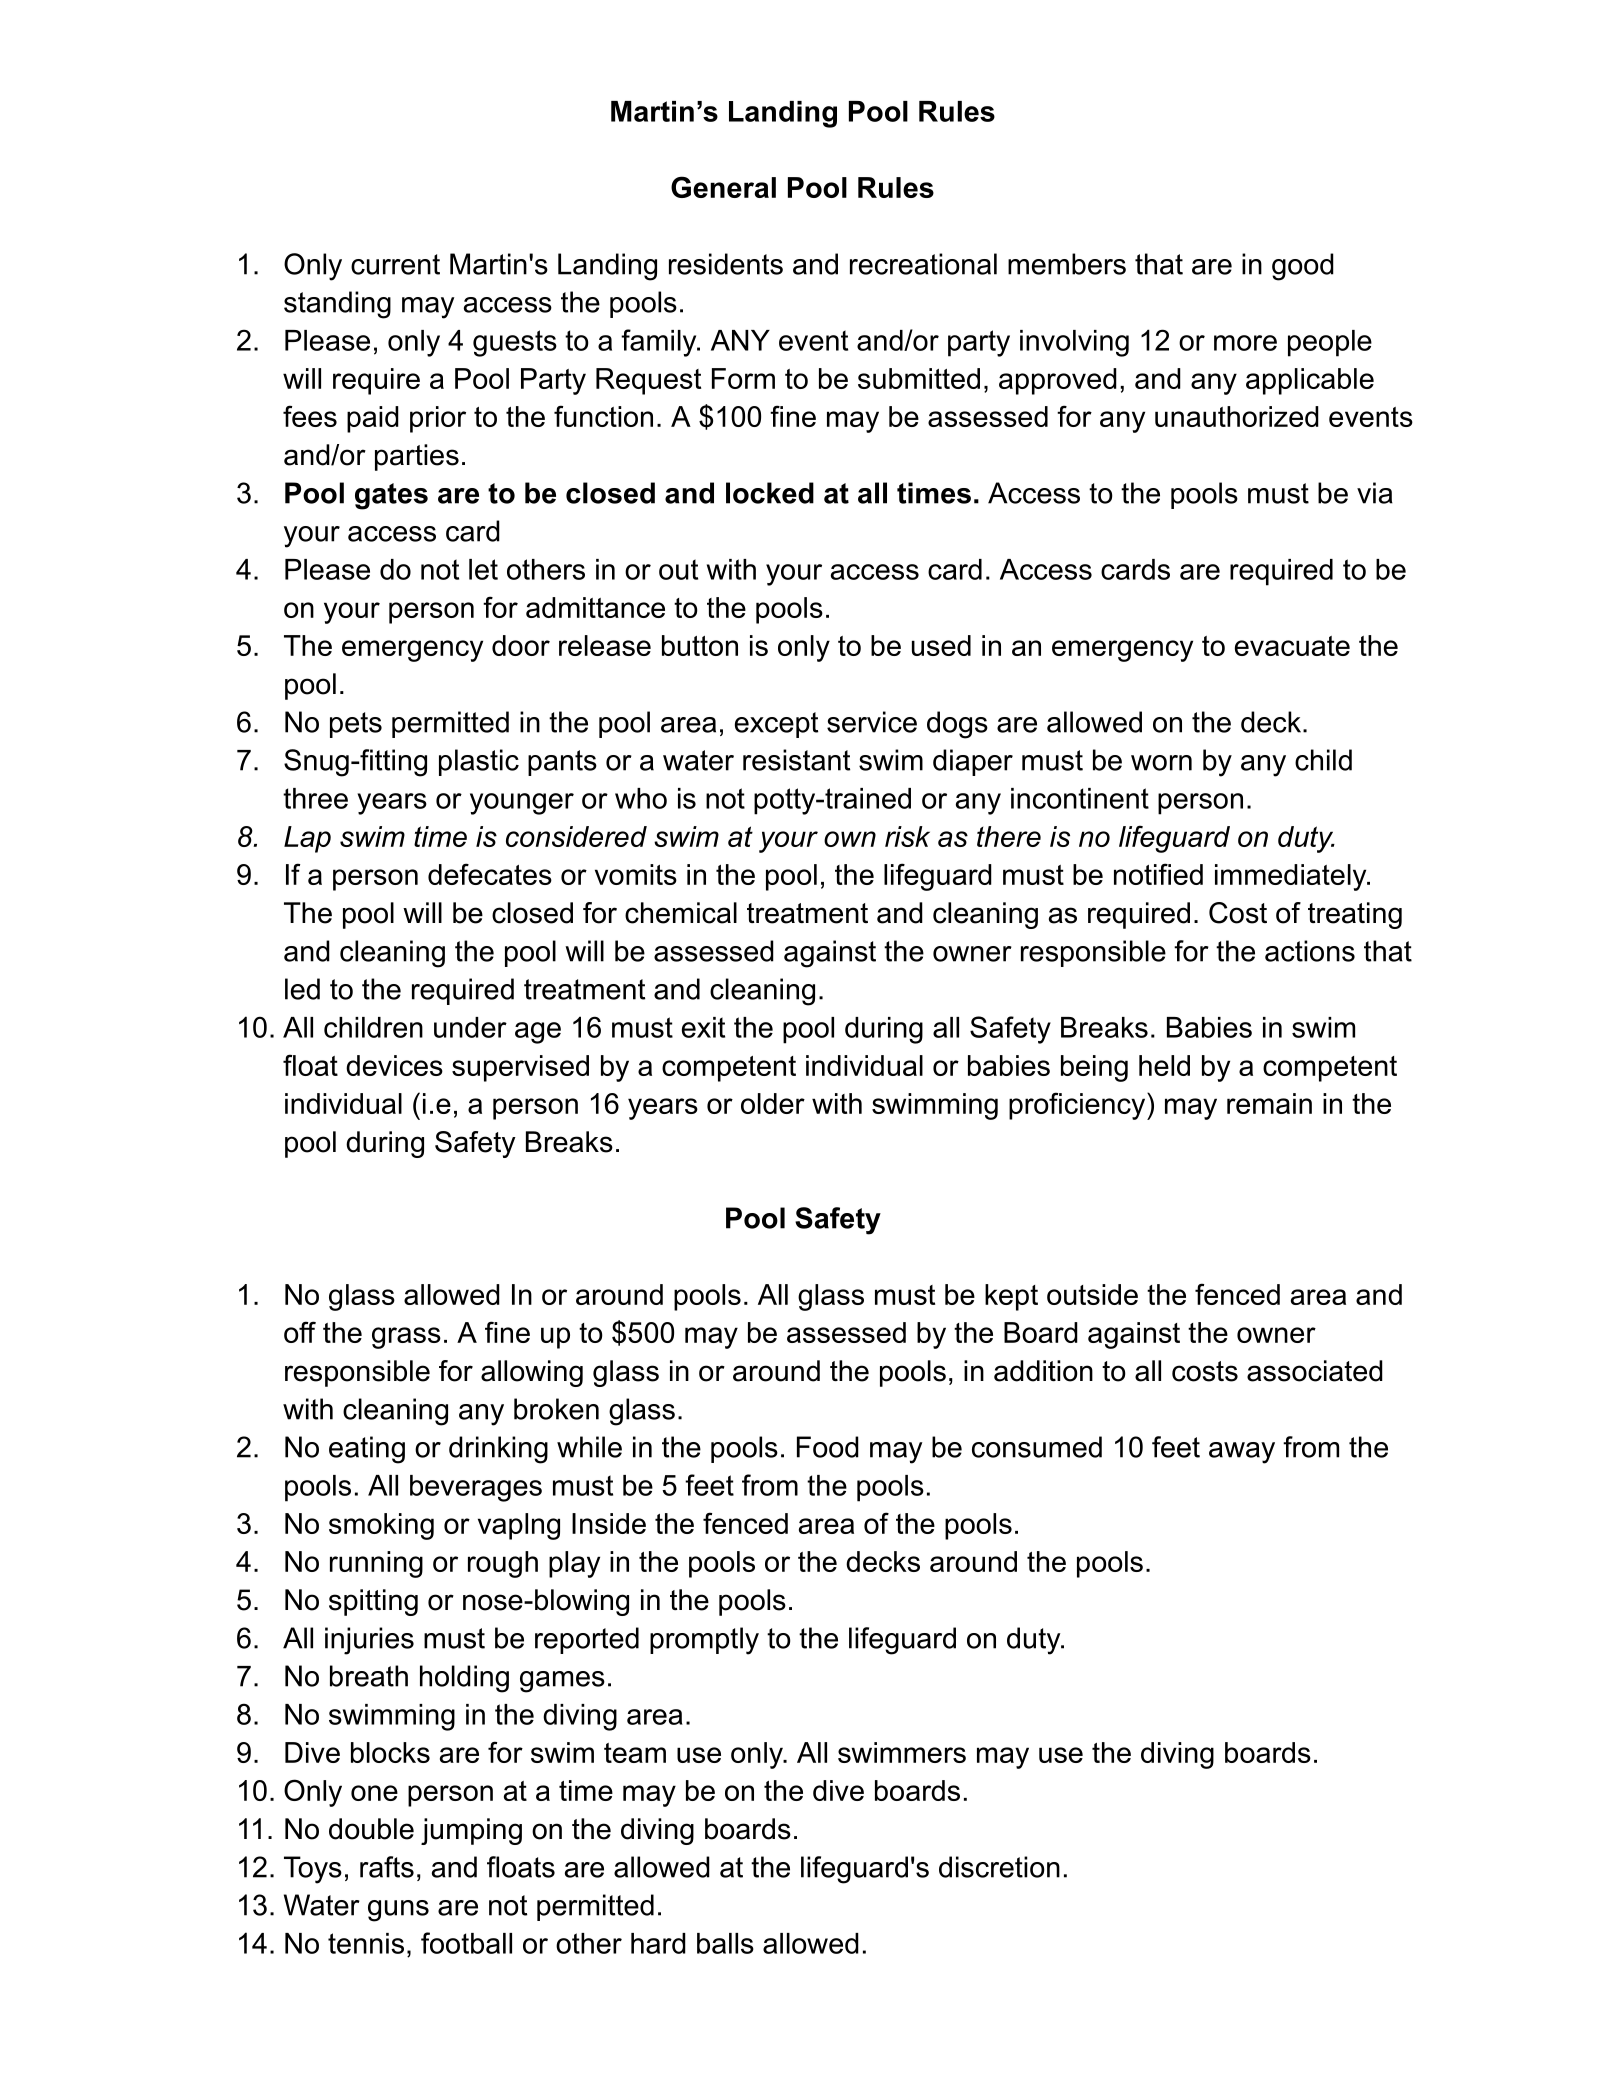 The width and height of the screenshot is (1605, 2078). Describe the element at coordinates (1303, 267) in the screenshot. I see `good` at that location.
